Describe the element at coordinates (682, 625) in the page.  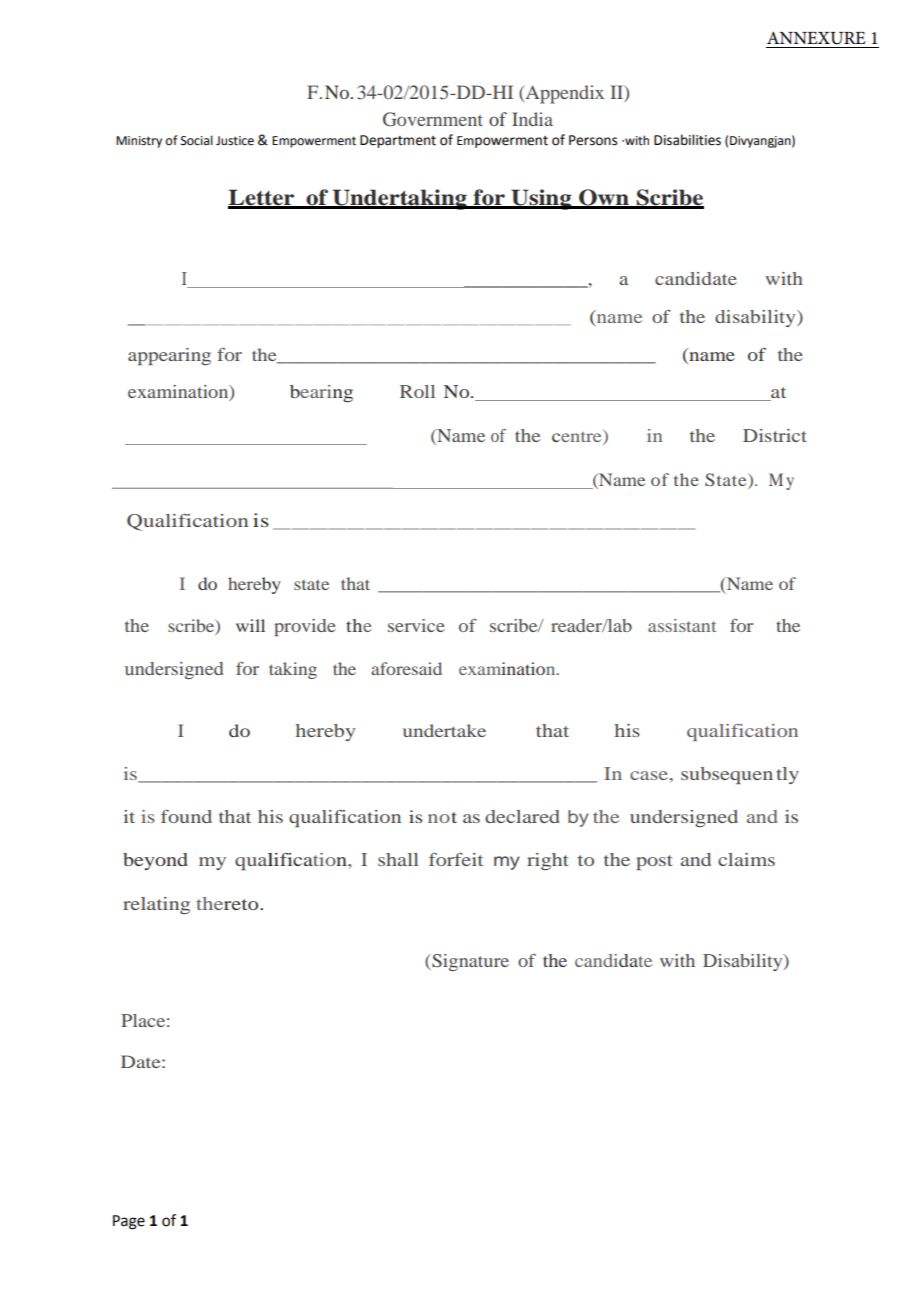
I see `assistant` at that location.
